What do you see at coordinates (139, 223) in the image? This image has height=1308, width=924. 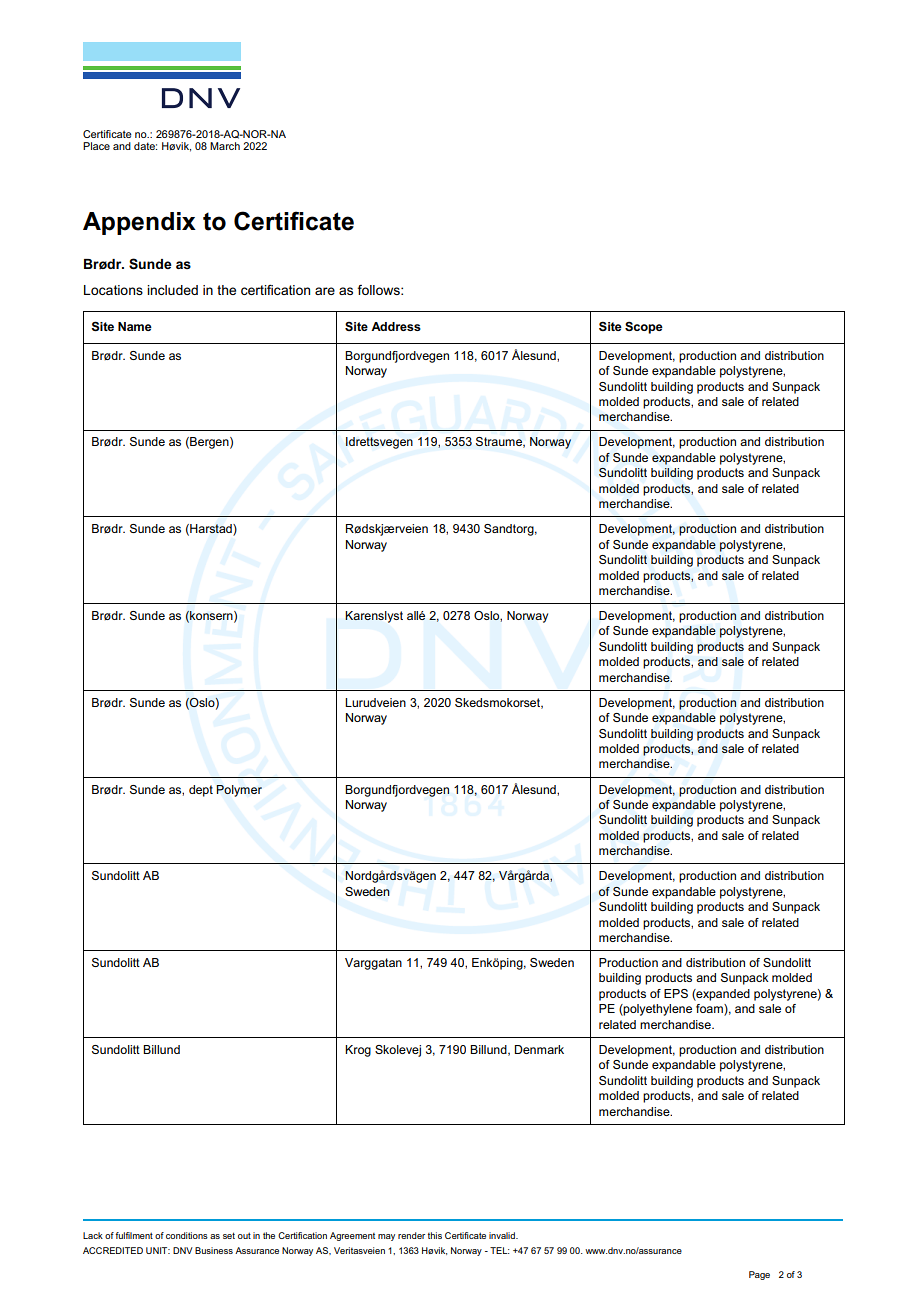 I see `Appendix` at bounding box center [139, 223].
